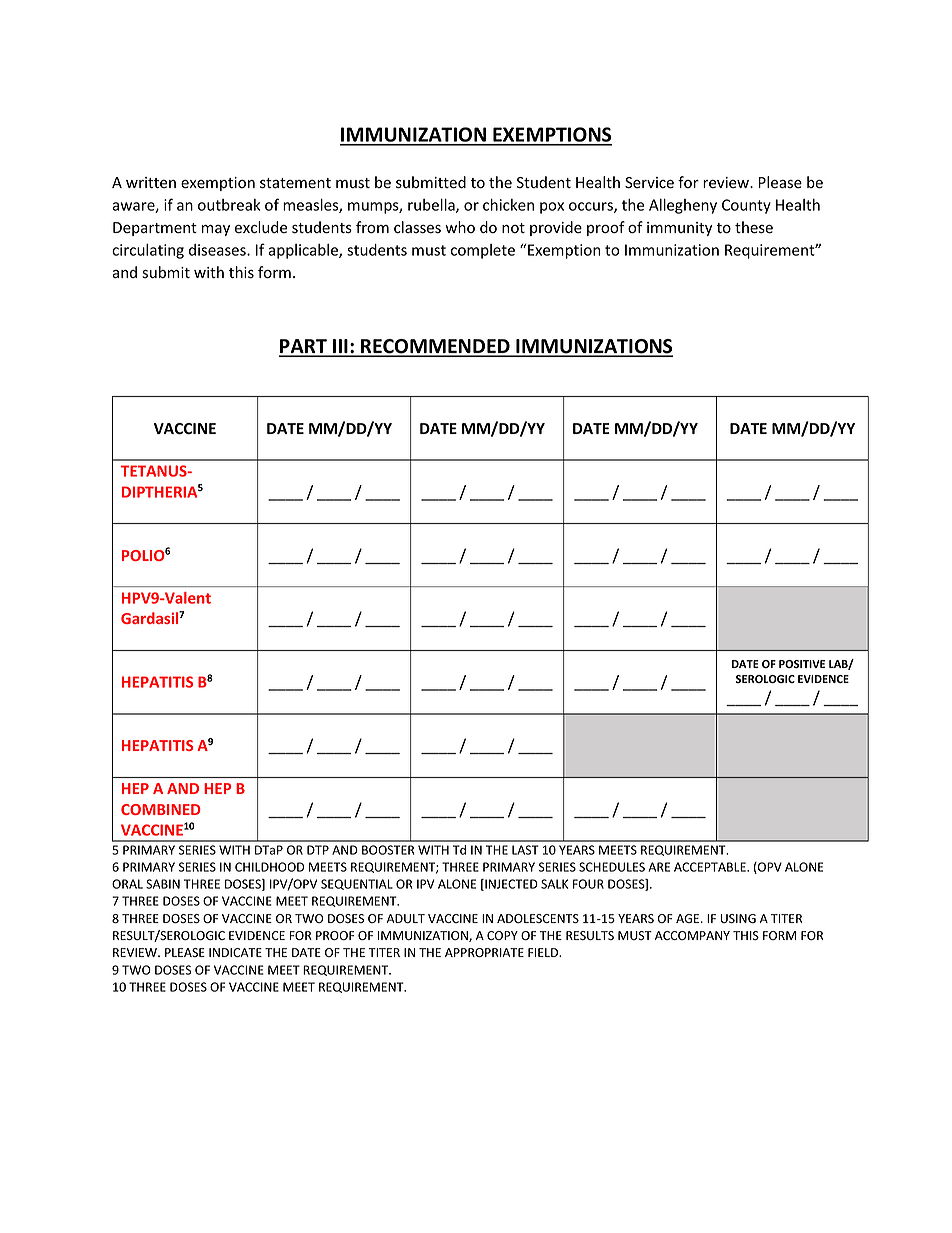  Describe the element at coordinates (738, 918) in the document. I see `USING` at that location.
